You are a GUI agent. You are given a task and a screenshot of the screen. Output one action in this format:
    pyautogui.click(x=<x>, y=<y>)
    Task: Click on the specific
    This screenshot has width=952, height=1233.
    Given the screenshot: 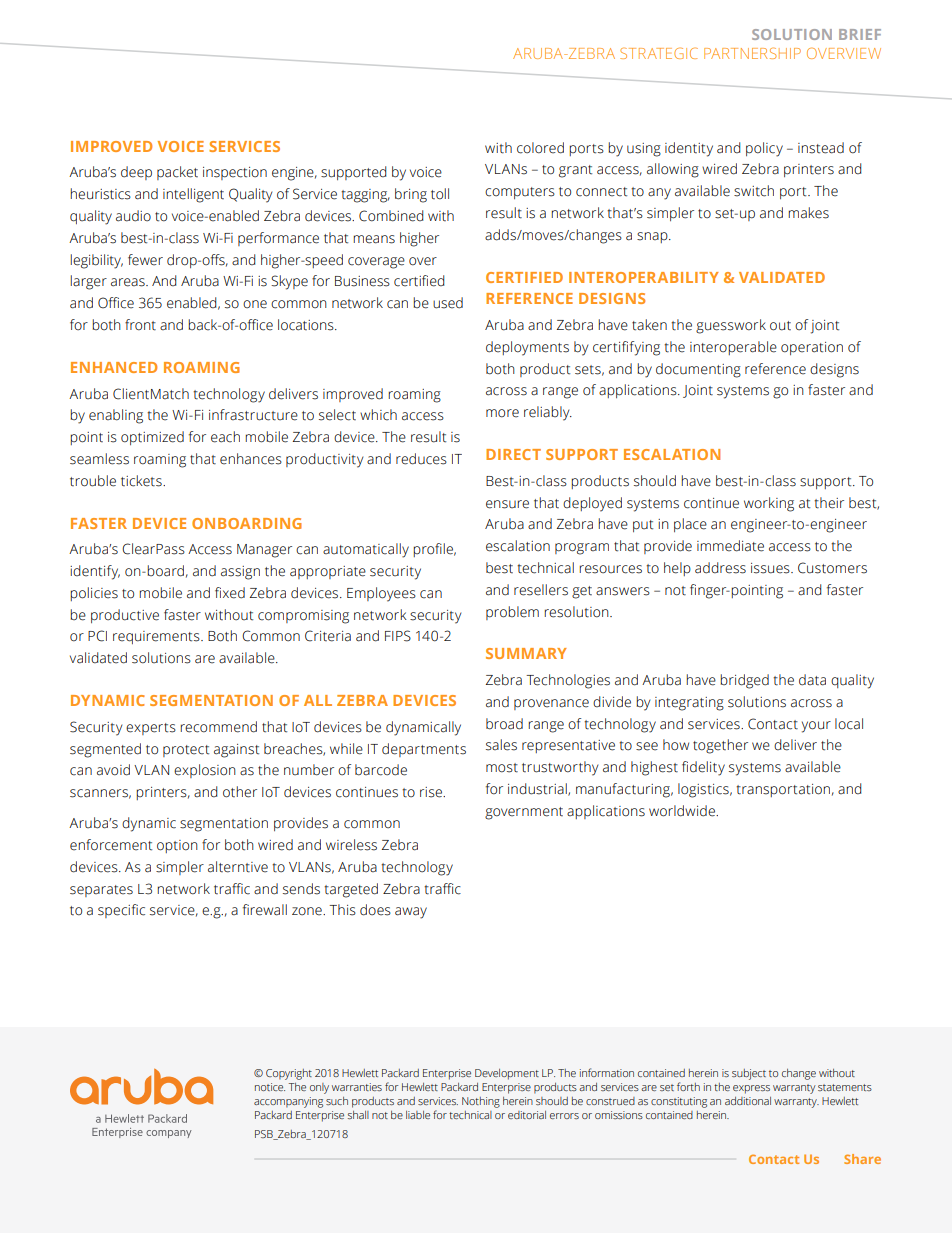 What is the action you would take?
    pyautogui.click(x=121, y=911)
